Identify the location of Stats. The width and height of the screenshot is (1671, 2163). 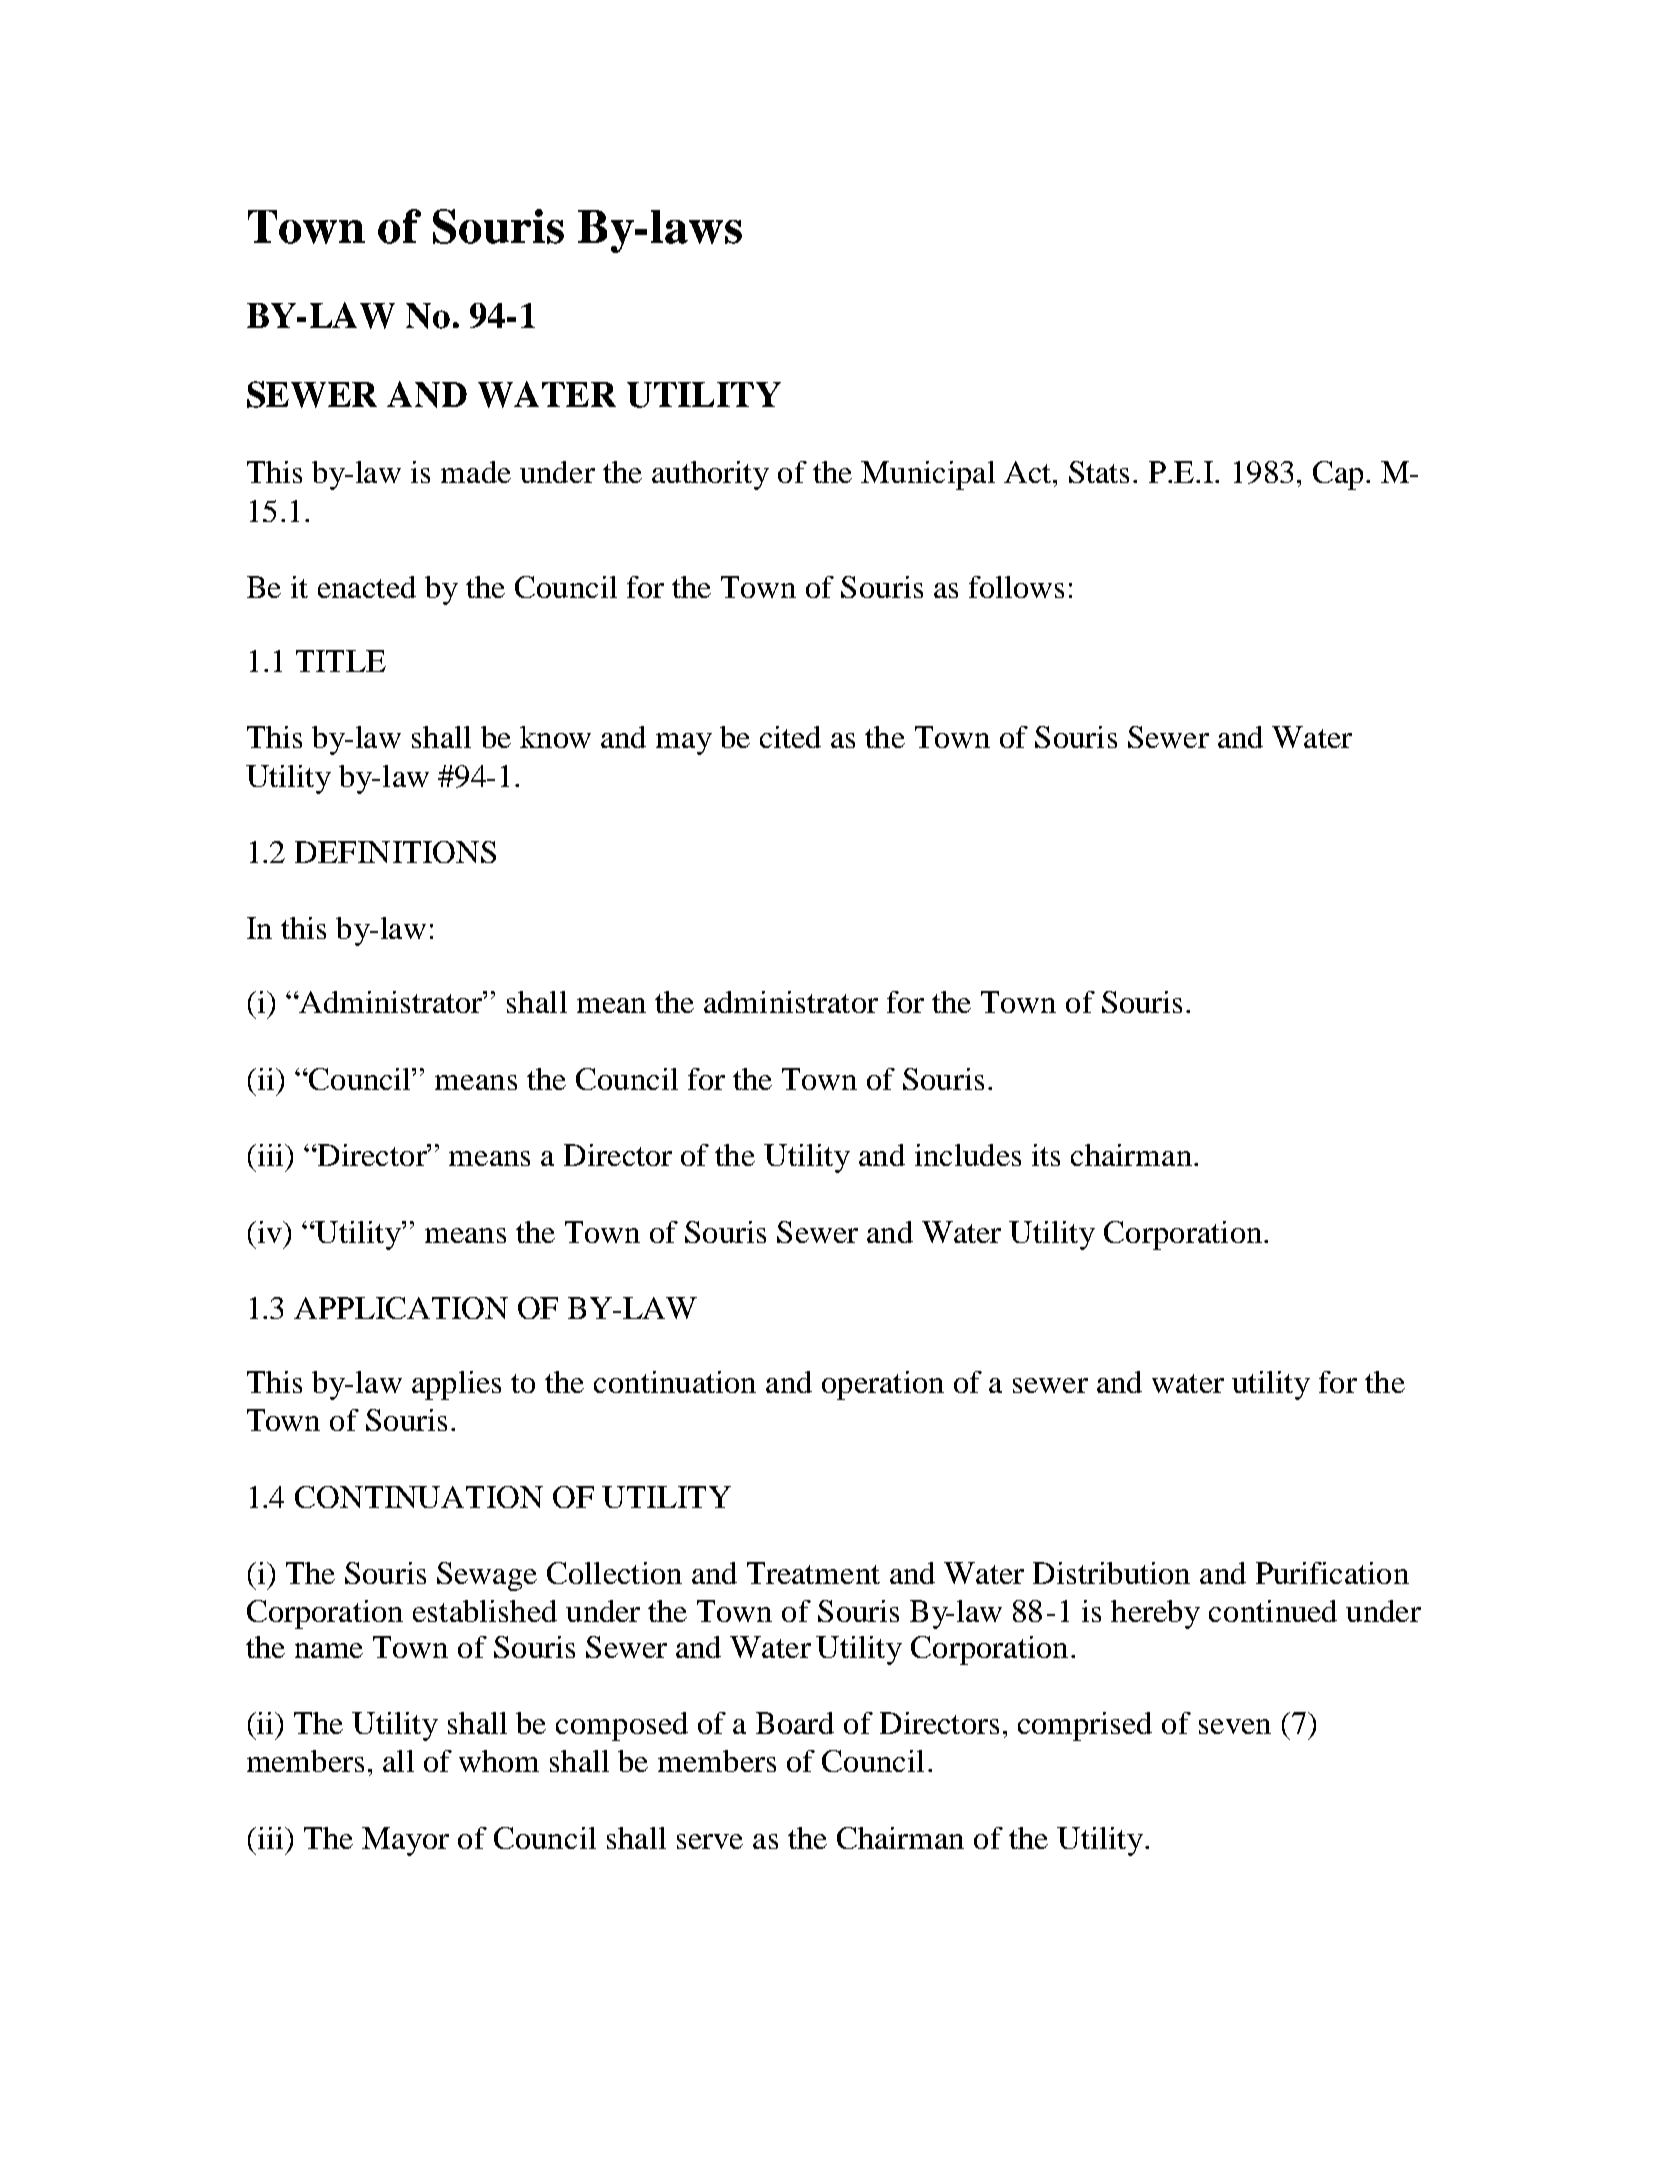
(1099, 472).
